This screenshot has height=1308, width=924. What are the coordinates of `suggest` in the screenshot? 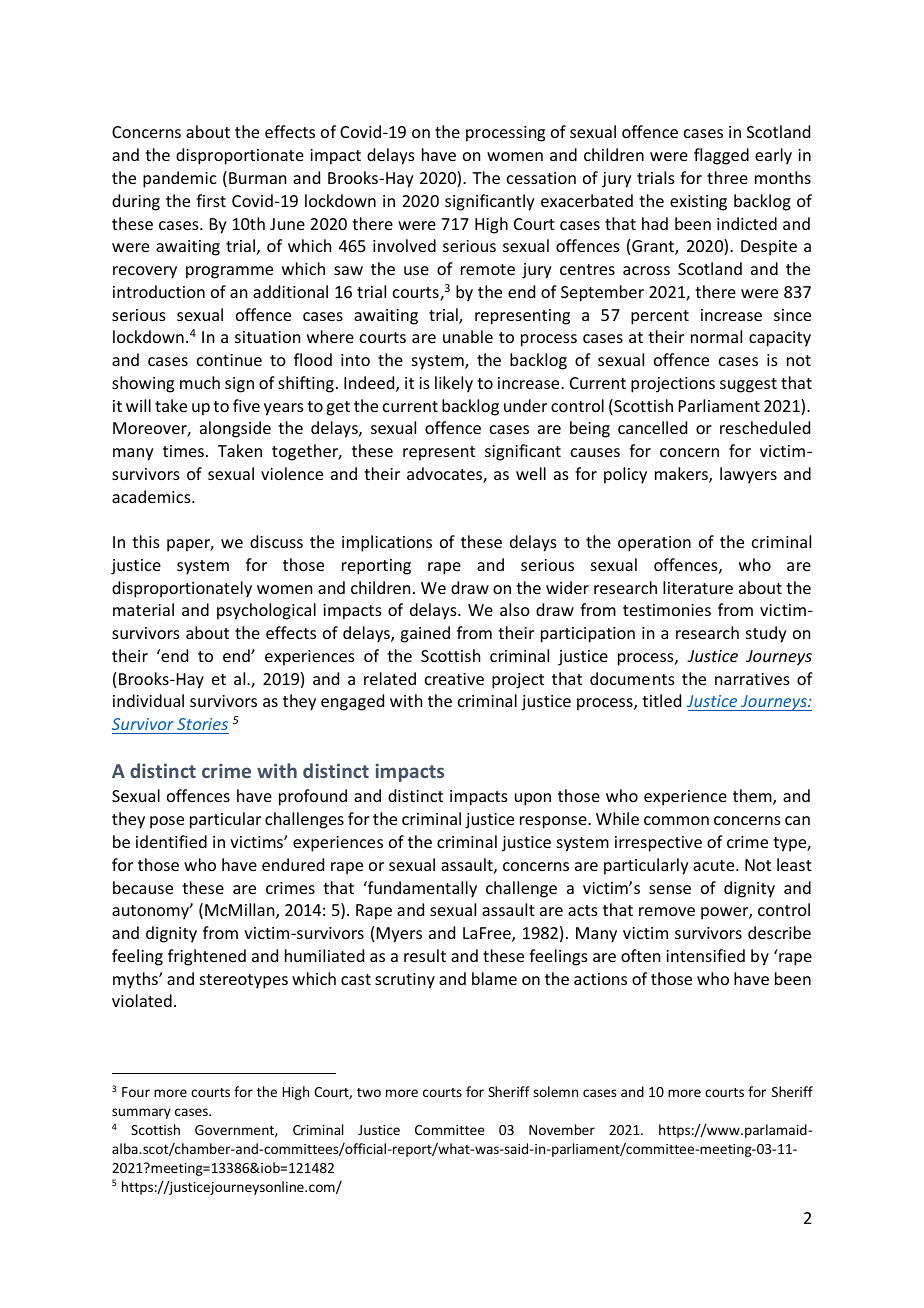 It's located at (748, 385).
